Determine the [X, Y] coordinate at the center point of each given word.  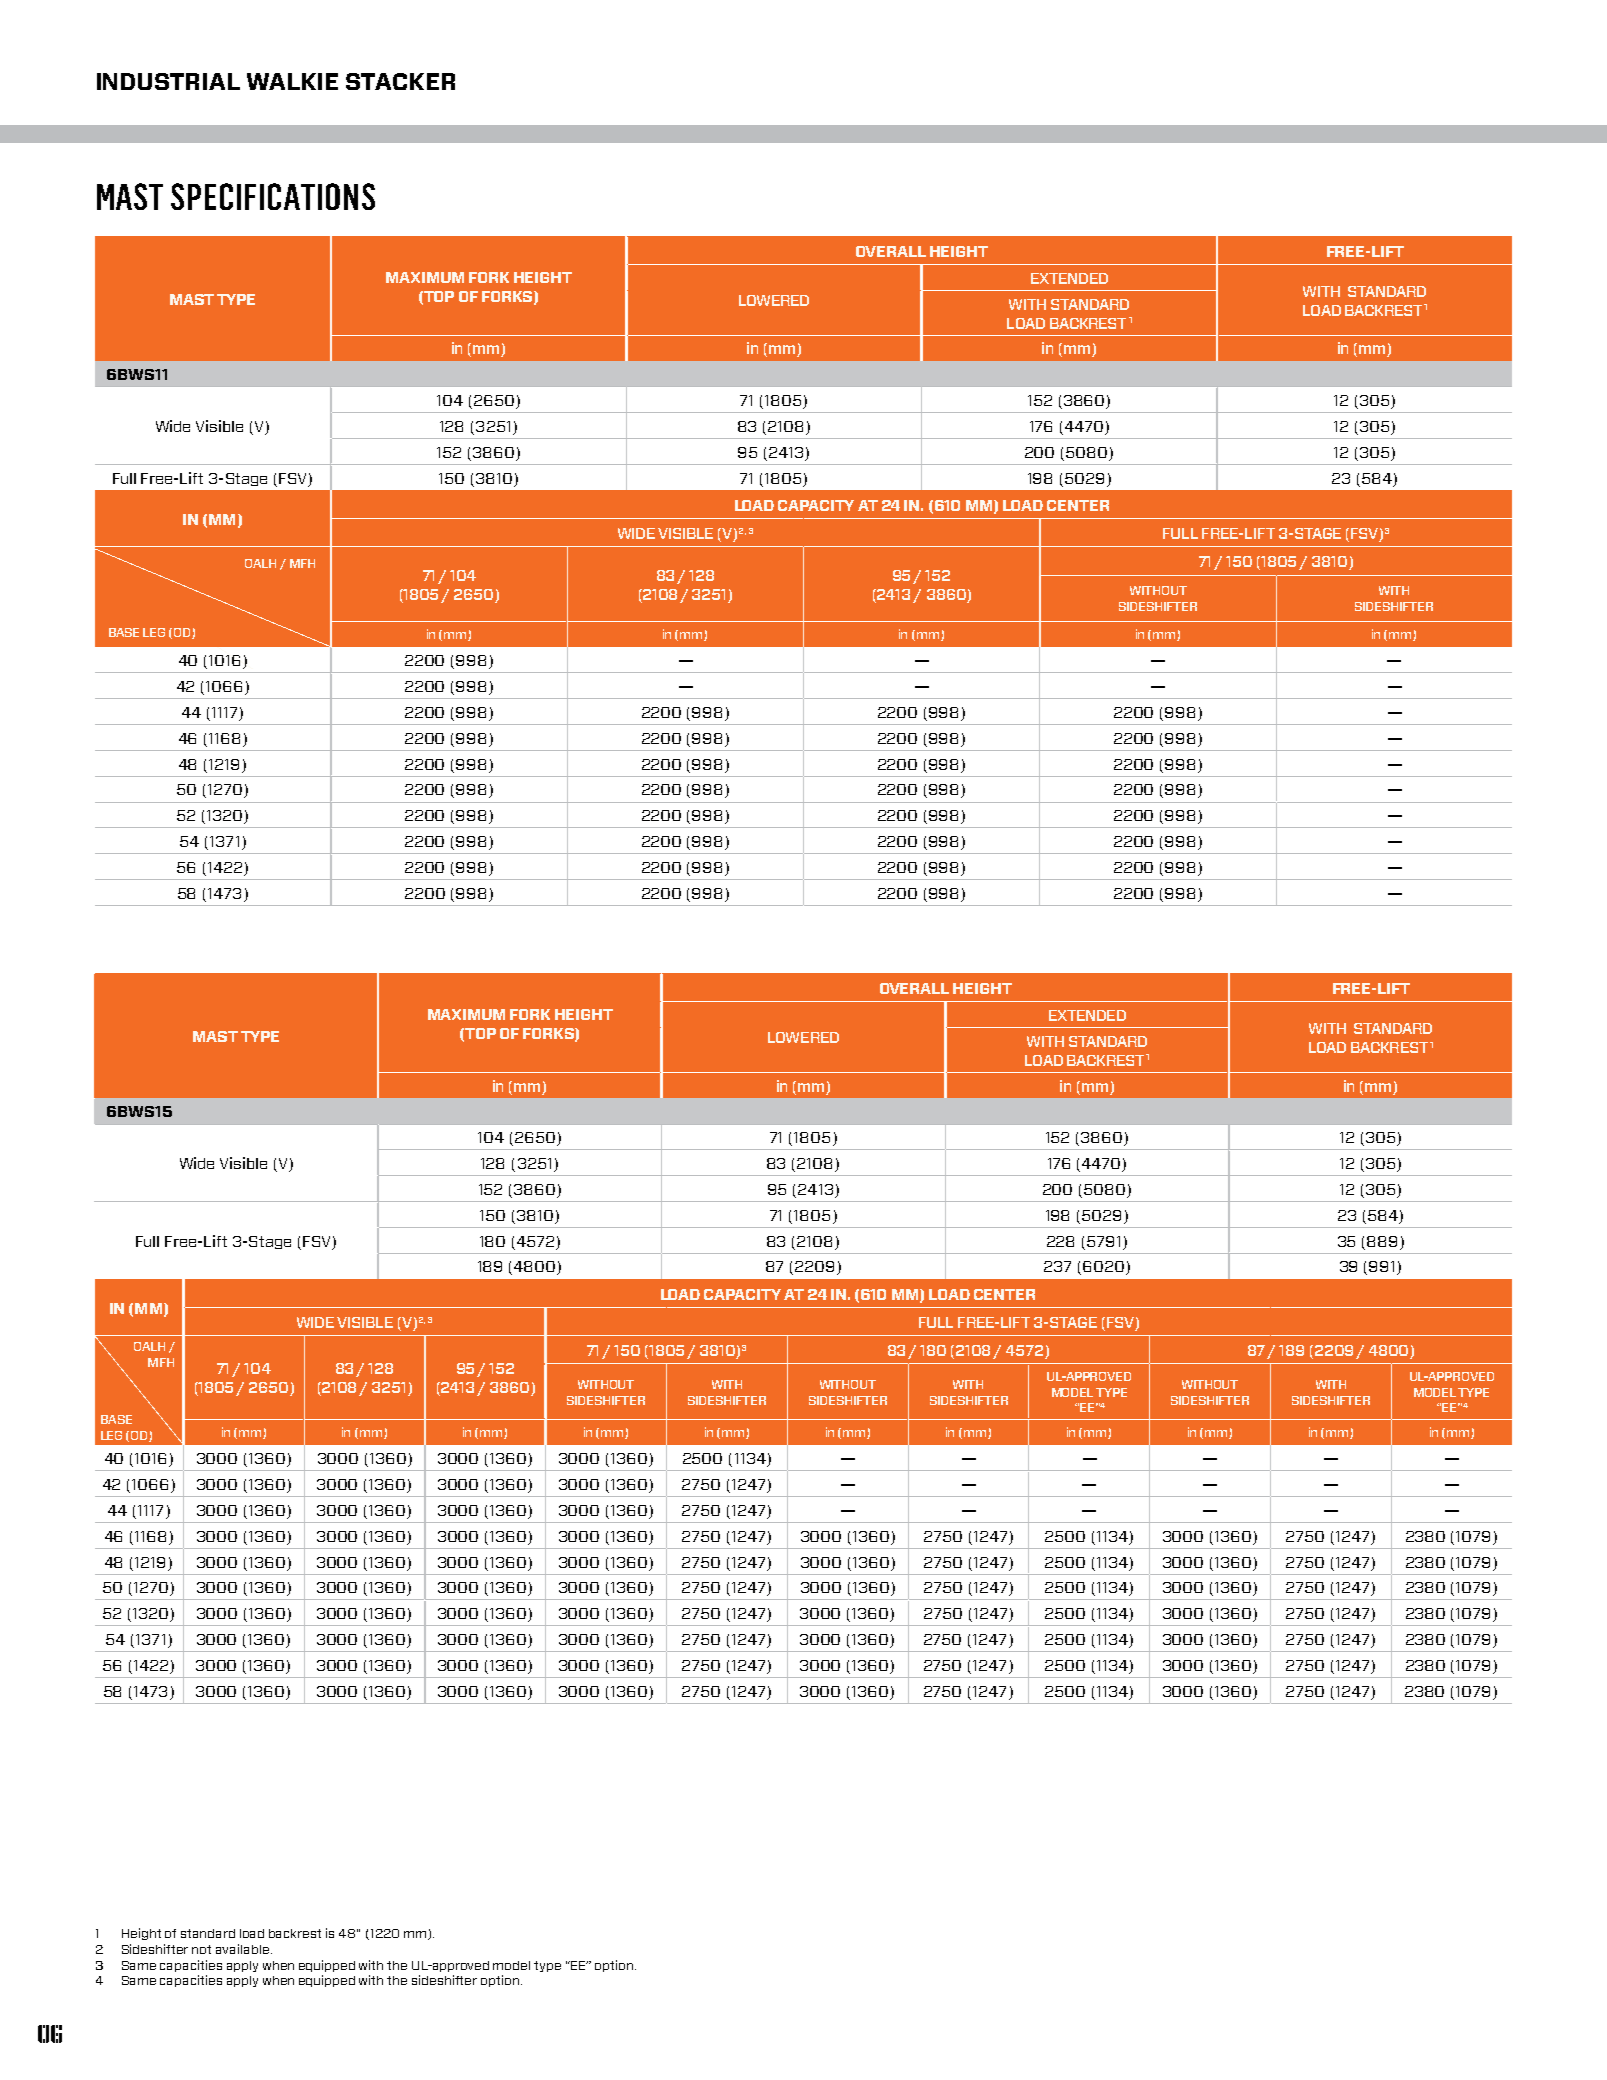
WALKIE [292, 81]
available [242, 1949]
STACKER [400, 81]
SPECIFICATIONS [273, 196]
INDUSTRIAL [168, 81]
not [201, 1949]
